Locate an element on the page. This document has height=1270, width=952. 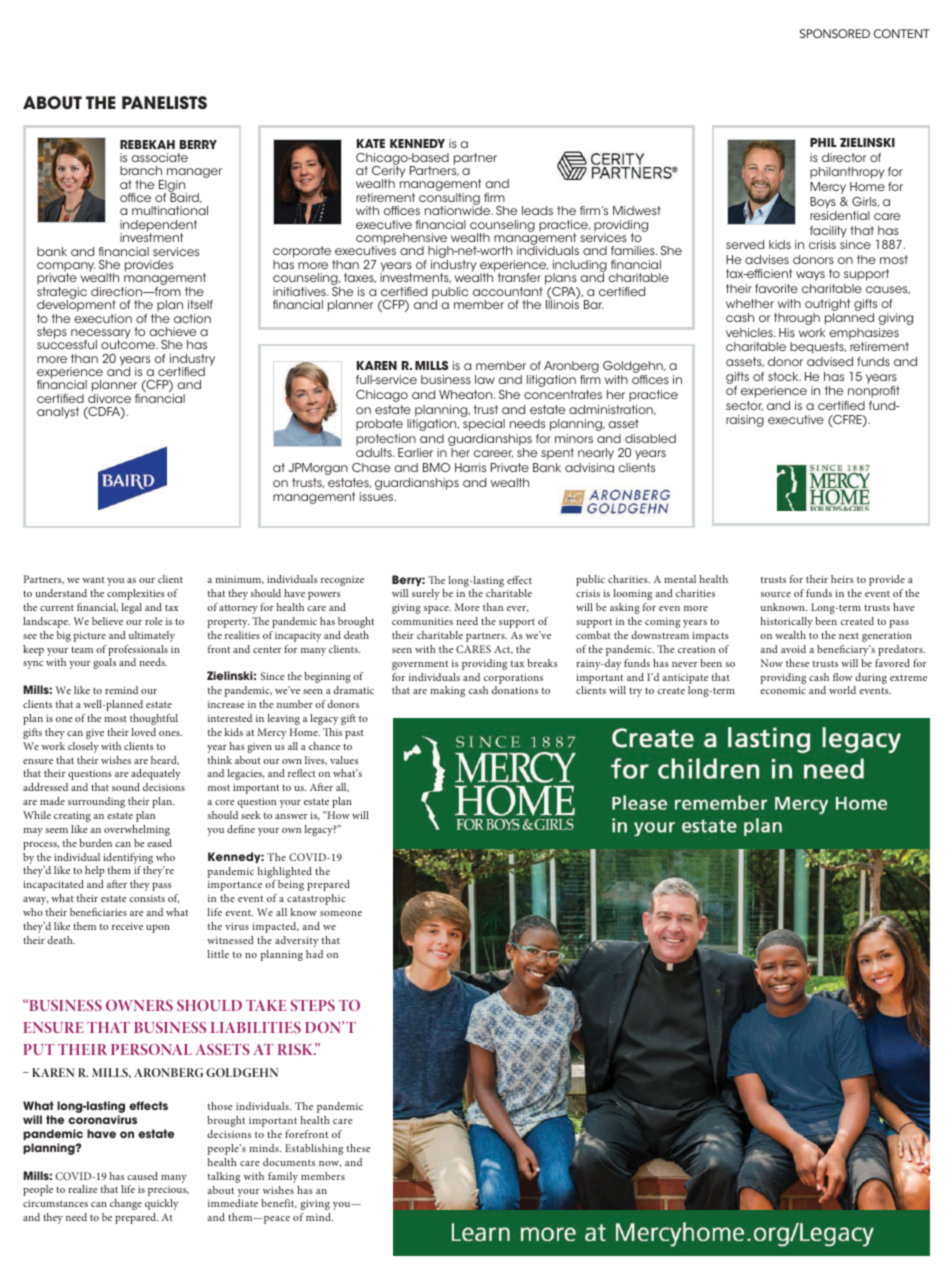
historically is located at coordinates (786, 622).
